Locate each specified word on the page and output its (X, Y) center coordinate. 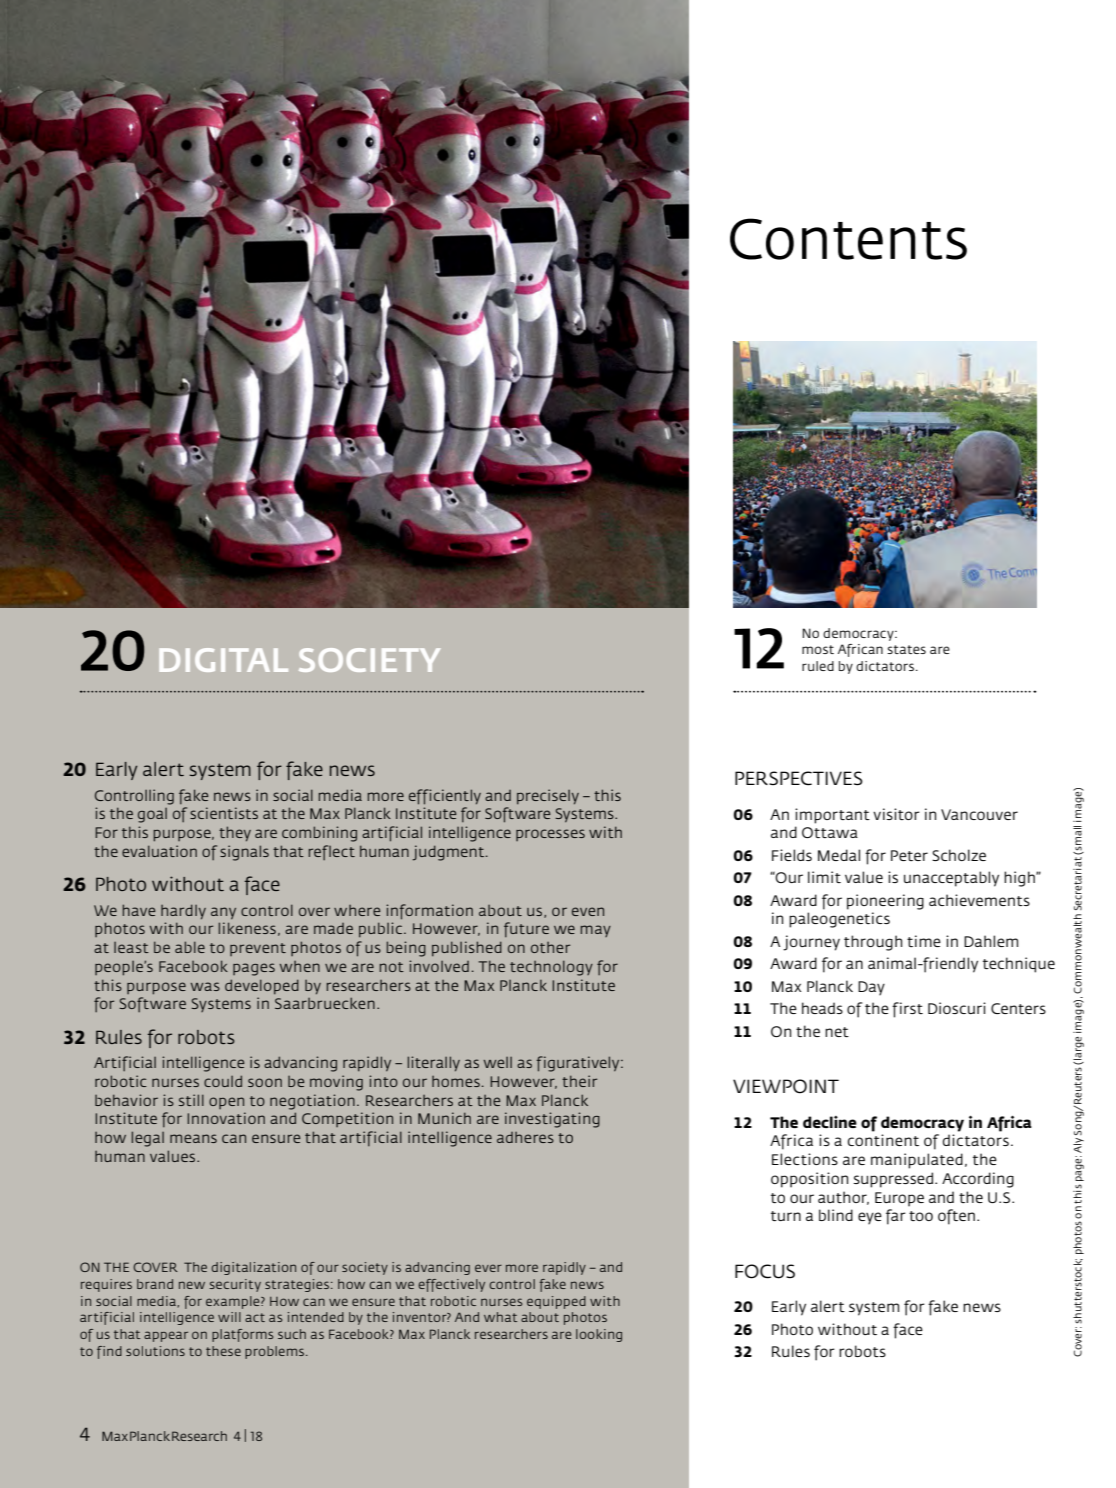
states (906, 649)
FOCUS (765, 1271)
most (818, 649)
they (235, 833)
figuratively (579, 1064)
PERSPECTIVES (799, 778)
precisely (548, 796)
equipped (556, 1302)
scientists (224, 813)
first (907, 1010)
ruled (818, 666)
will (229, 1317)
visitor (896, 814)
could (223, 1081)
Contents (848, 239)
